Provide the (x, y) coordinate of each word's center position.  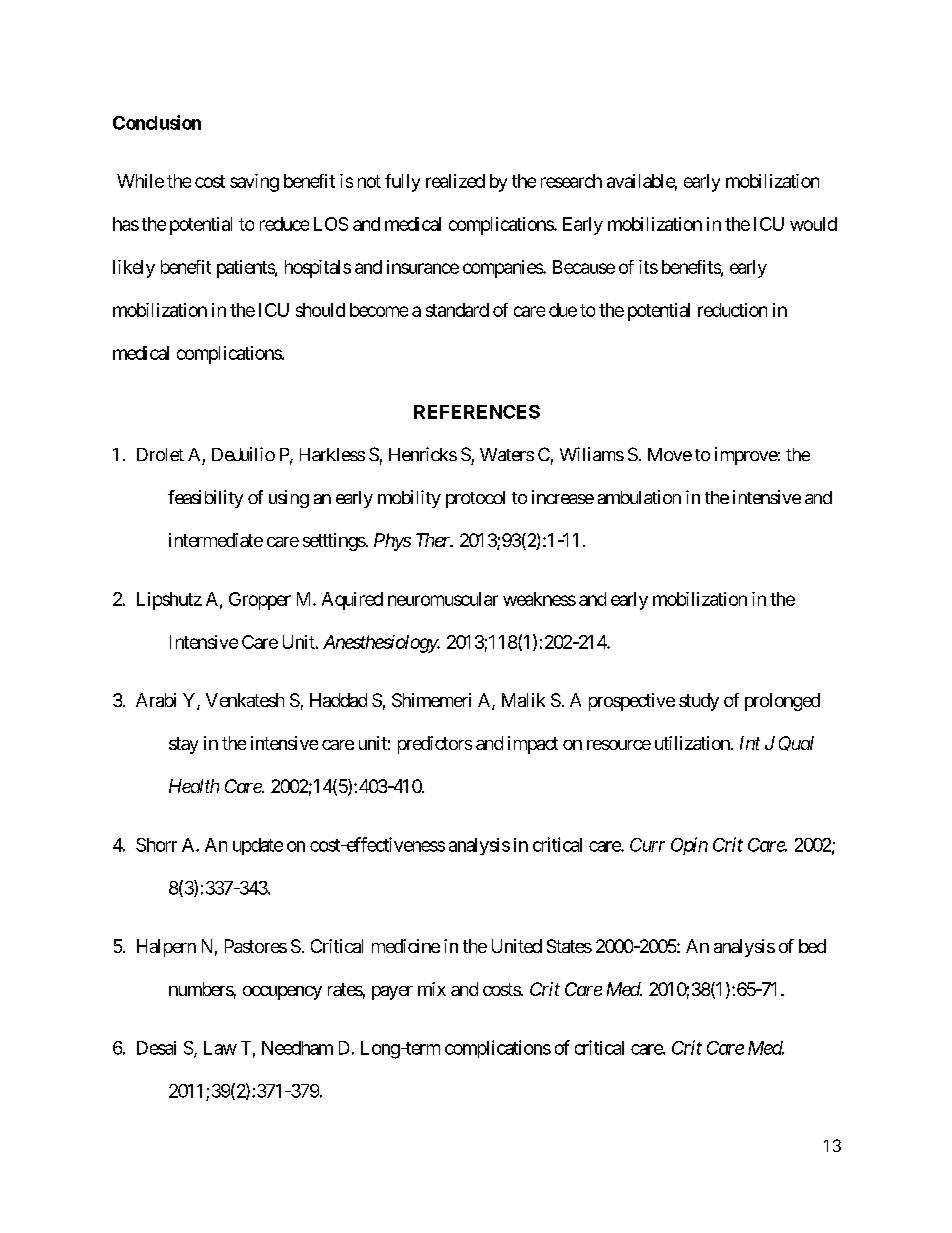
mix (432, 989)
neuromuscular (443, 599)
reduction (732, 310)
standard (457, 310)
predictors (435, 745)
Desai (156, 1048)
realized (455, 181)
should (320, 310)
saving (254, 183)
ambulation (639, 497)
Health (194, 786)
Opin (689, 846)
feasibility (205, 499)
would (813, 224)
